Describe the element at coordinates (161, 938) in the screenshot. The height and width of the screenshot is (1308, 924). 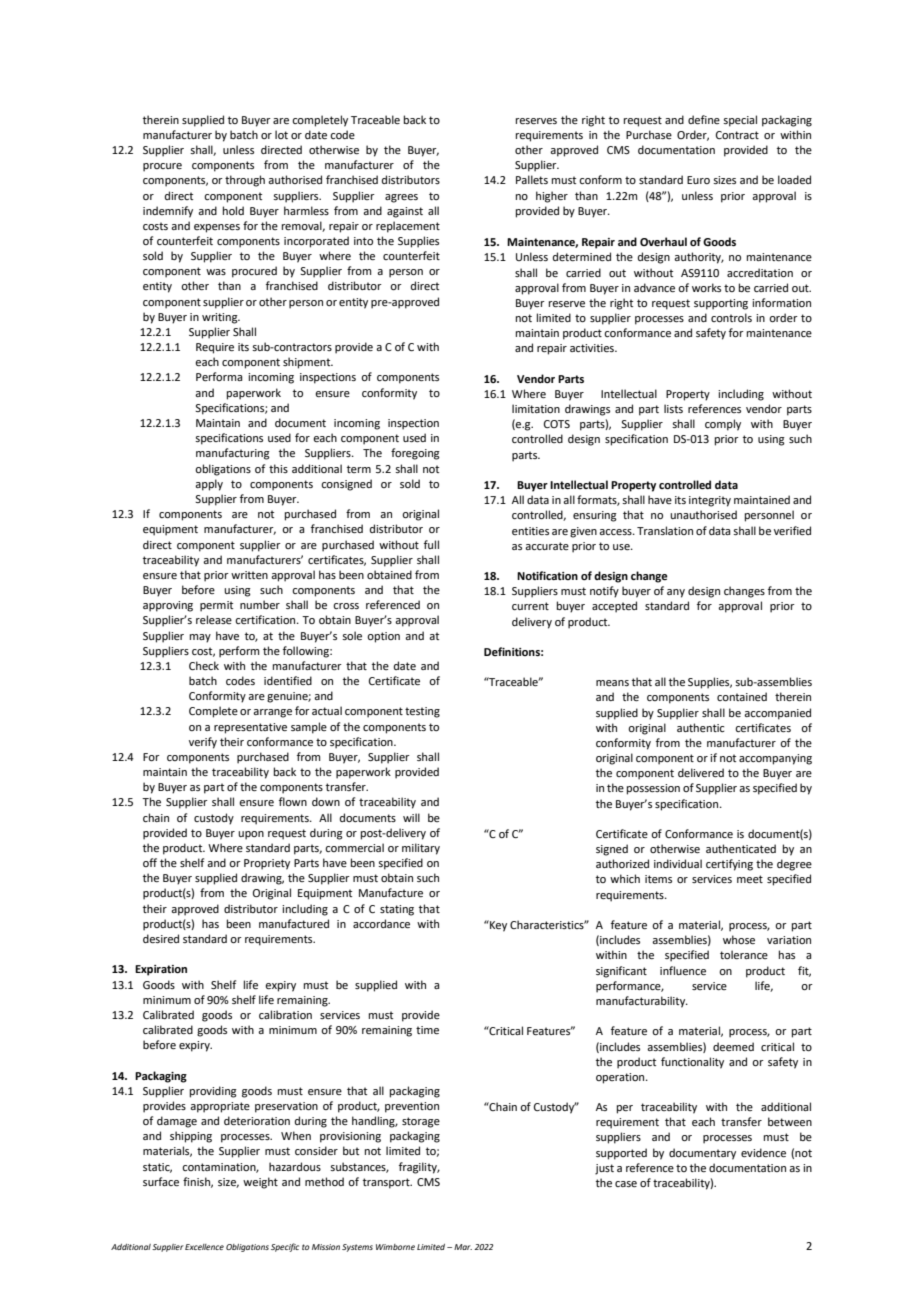
I see `desired` at that location.
